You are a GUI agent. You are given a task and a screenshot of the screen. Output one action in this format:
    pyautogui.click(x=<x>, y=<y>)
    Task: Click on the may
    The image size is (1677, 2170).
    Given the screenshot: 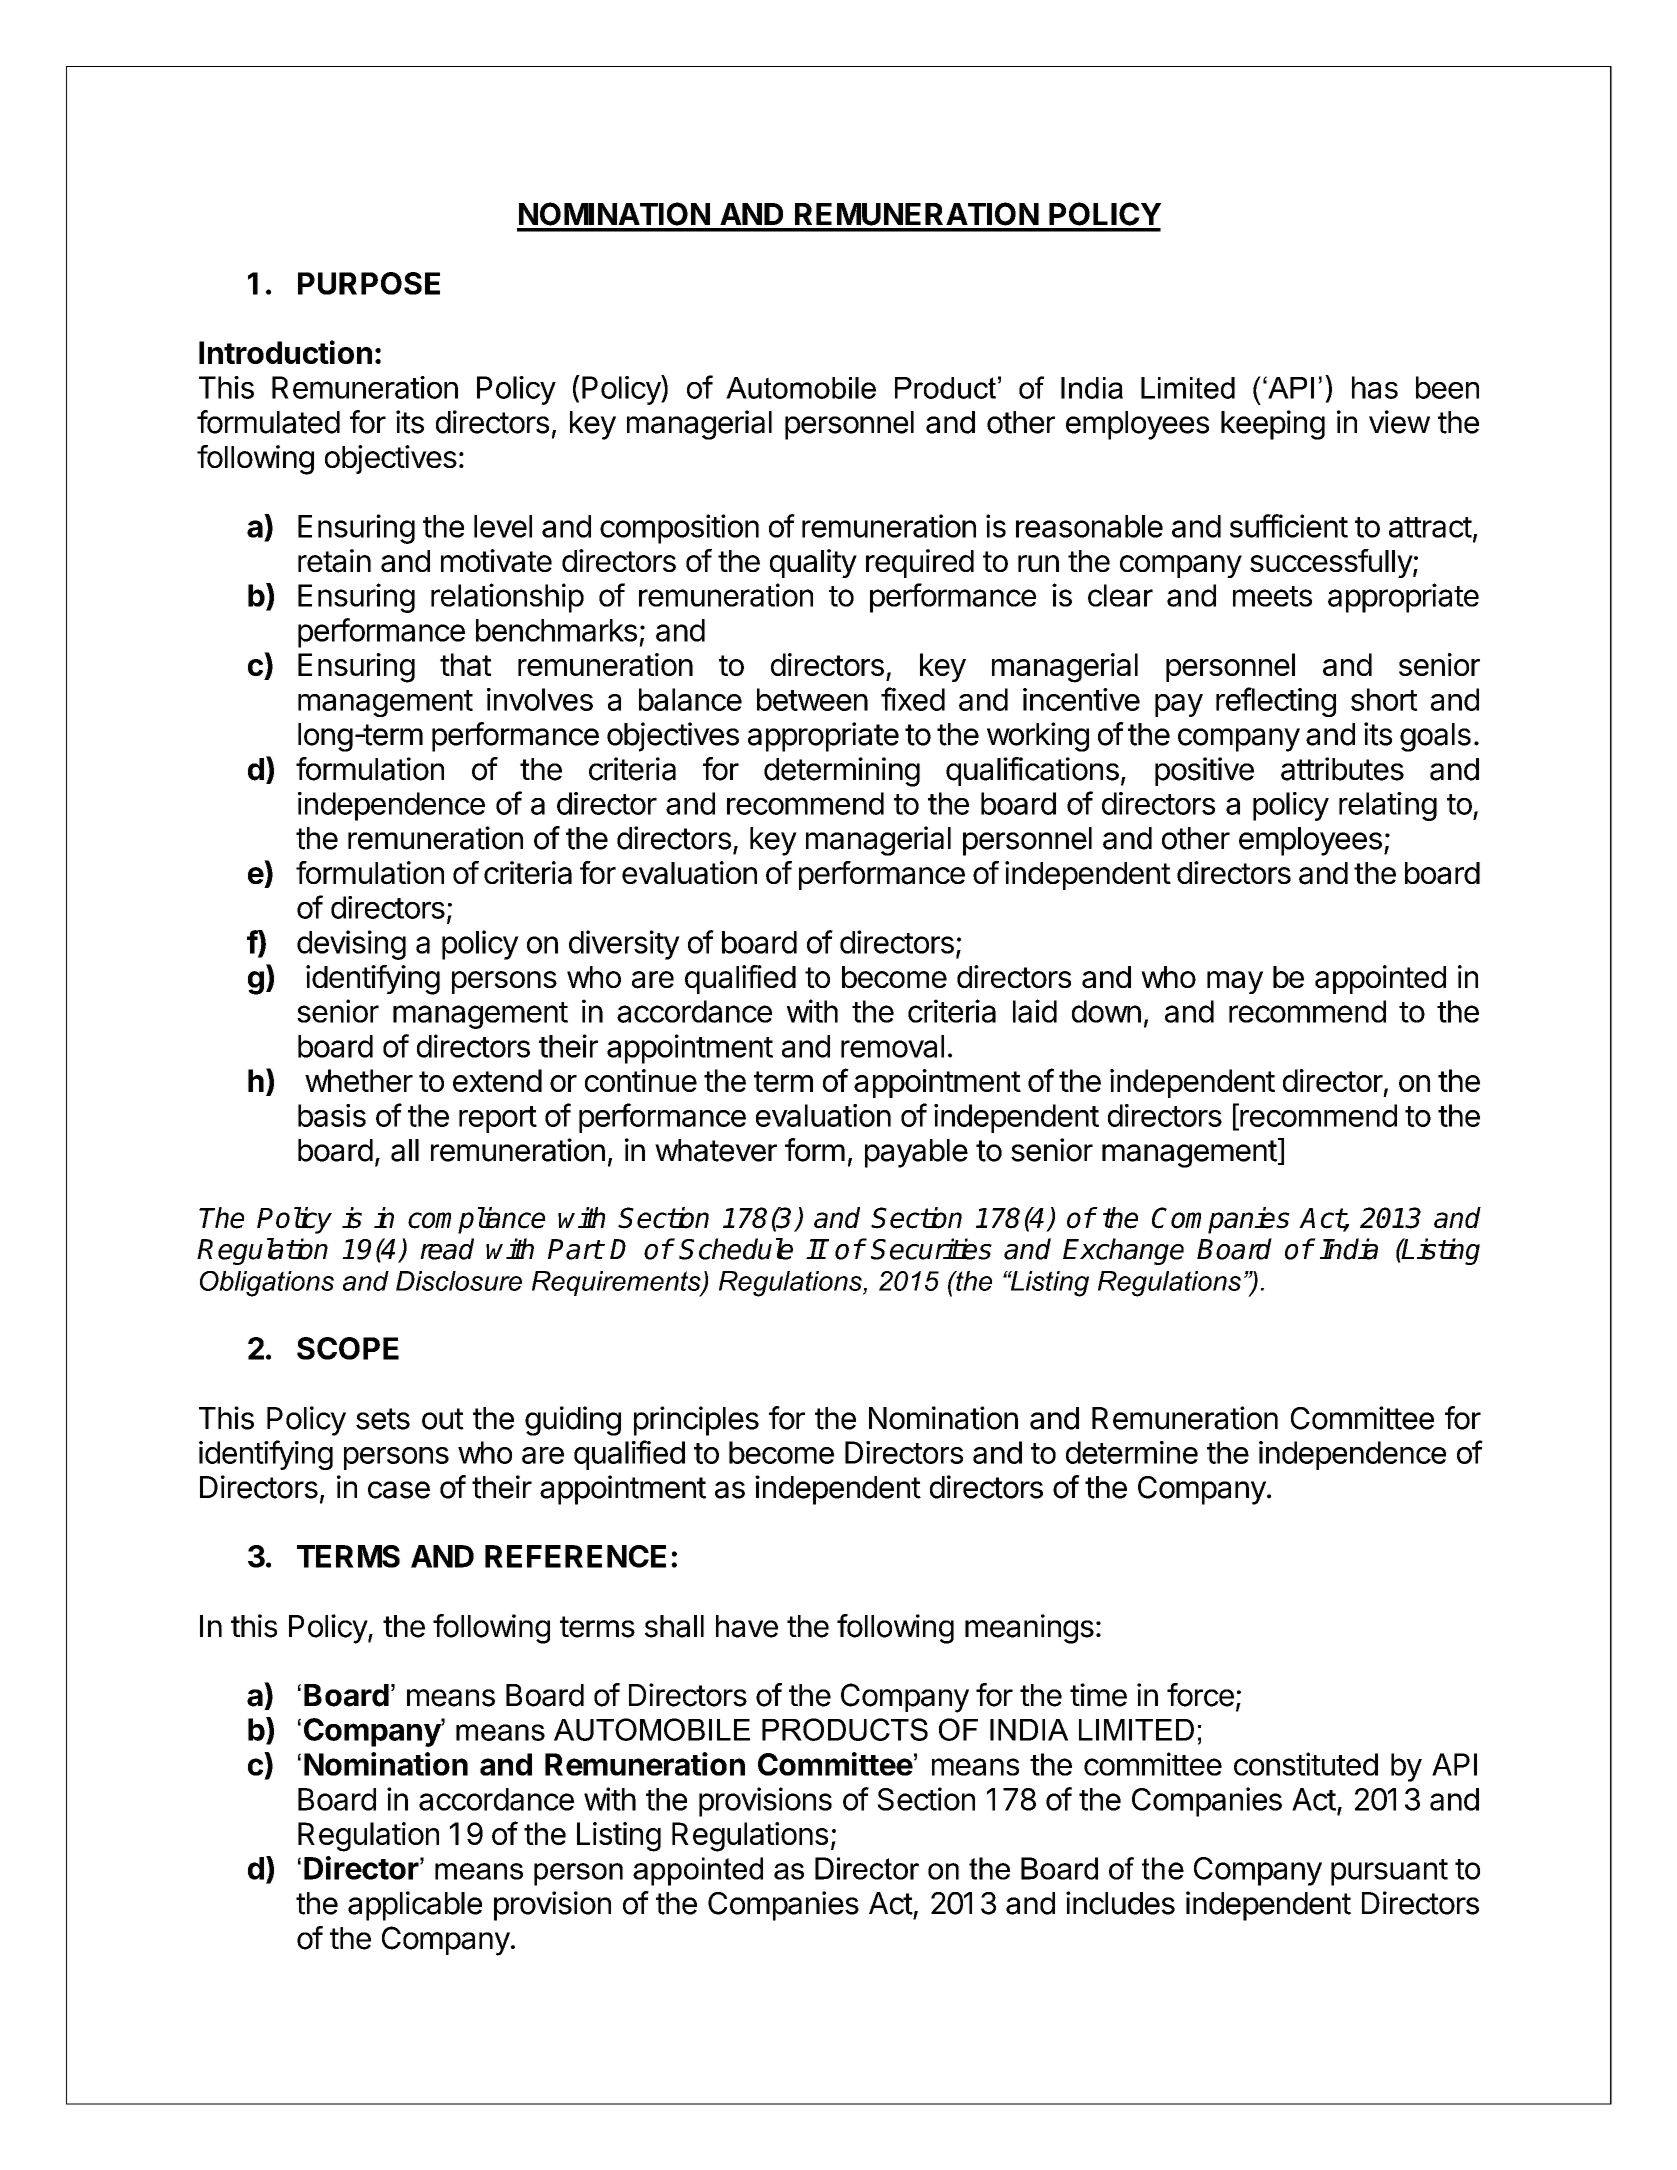 What is the action you would take?
    pyautogui.click(x=1235, y=982)
